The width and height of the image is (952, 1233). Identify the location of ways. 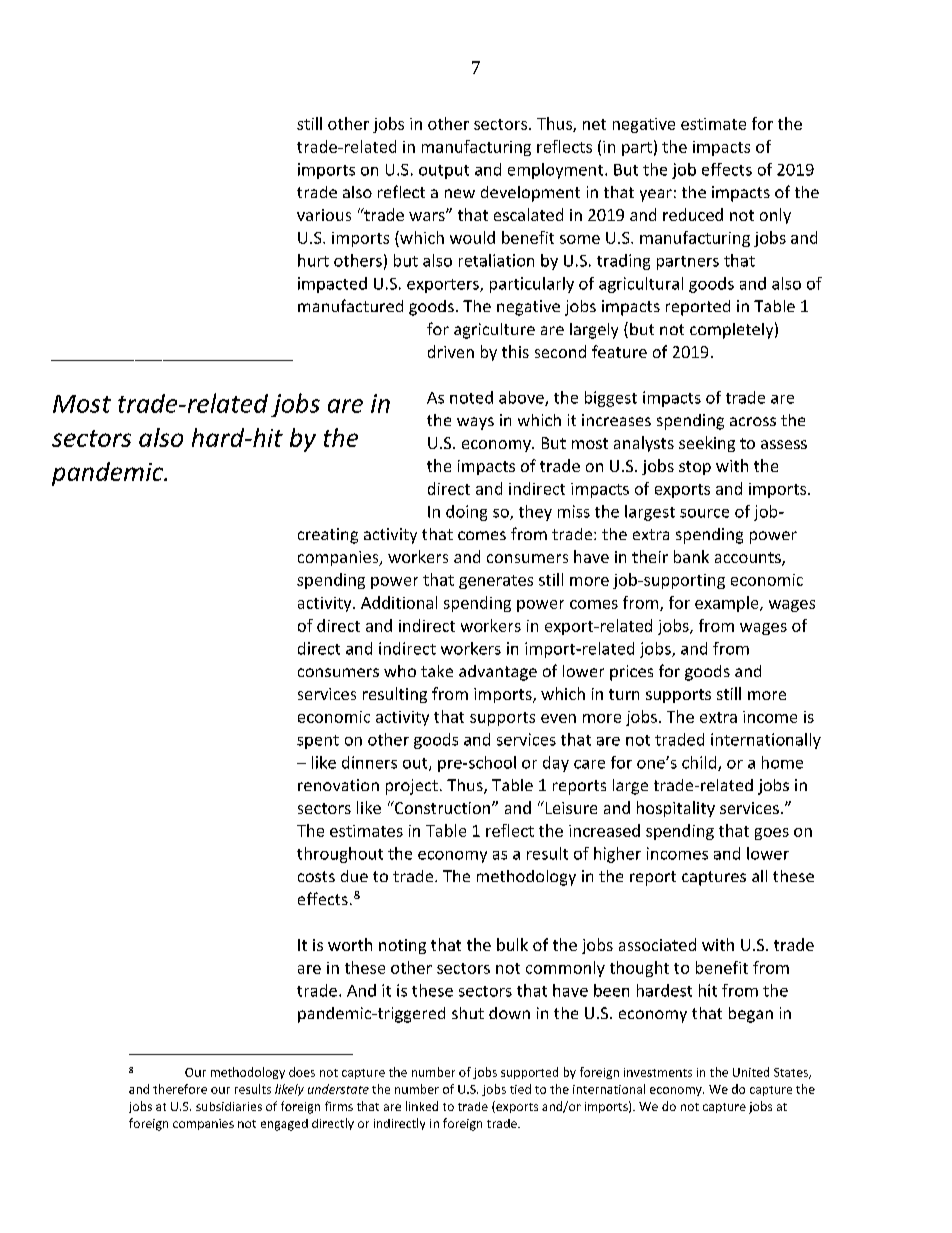
(475, 423).
